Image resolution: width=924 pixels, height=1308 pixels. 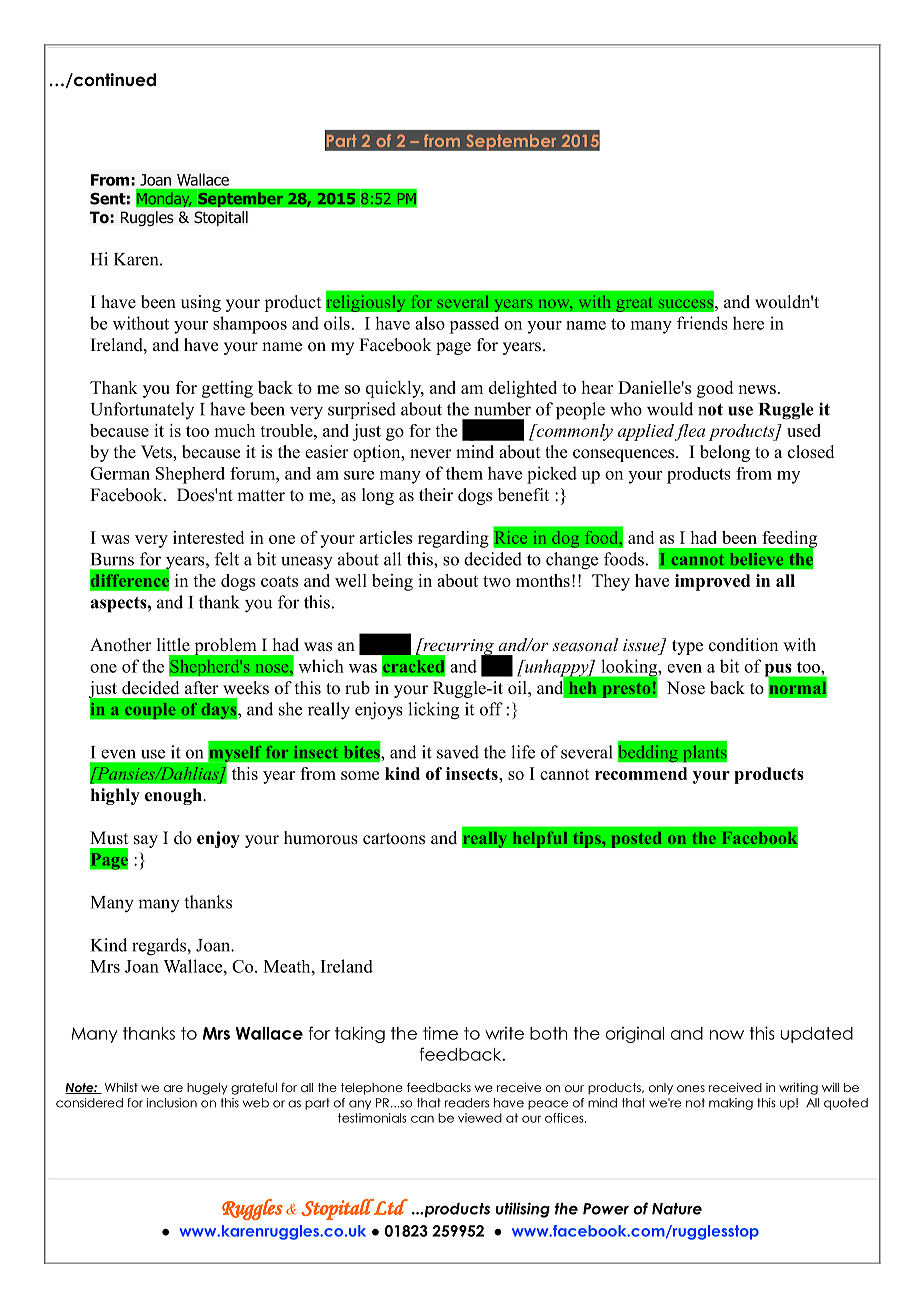 What do you see at coordinates (474, 325) in the screenshot?
I see `passed` at bounding box center [474, 325].
